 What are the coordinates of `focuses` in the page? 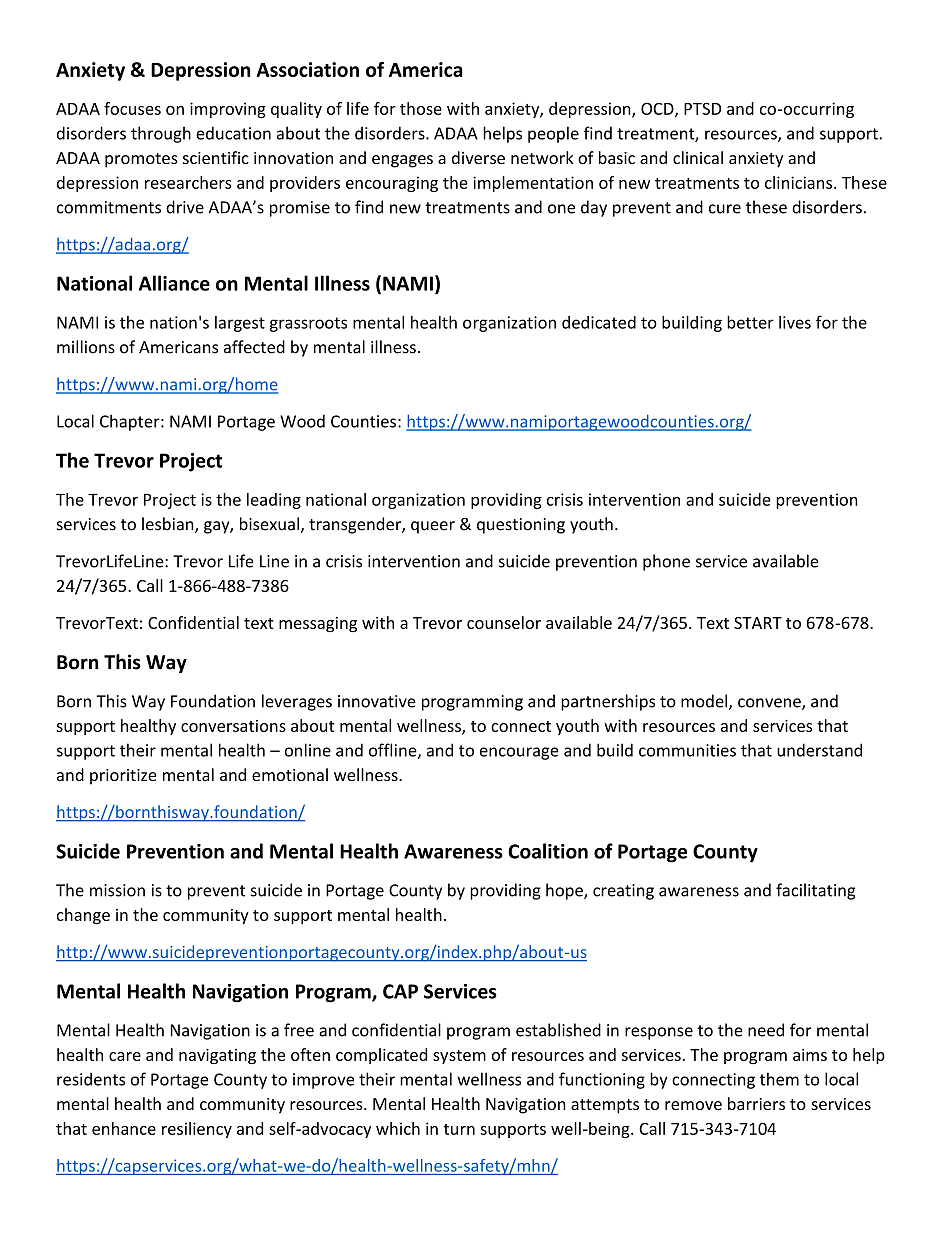 It's located at (132, 108).
